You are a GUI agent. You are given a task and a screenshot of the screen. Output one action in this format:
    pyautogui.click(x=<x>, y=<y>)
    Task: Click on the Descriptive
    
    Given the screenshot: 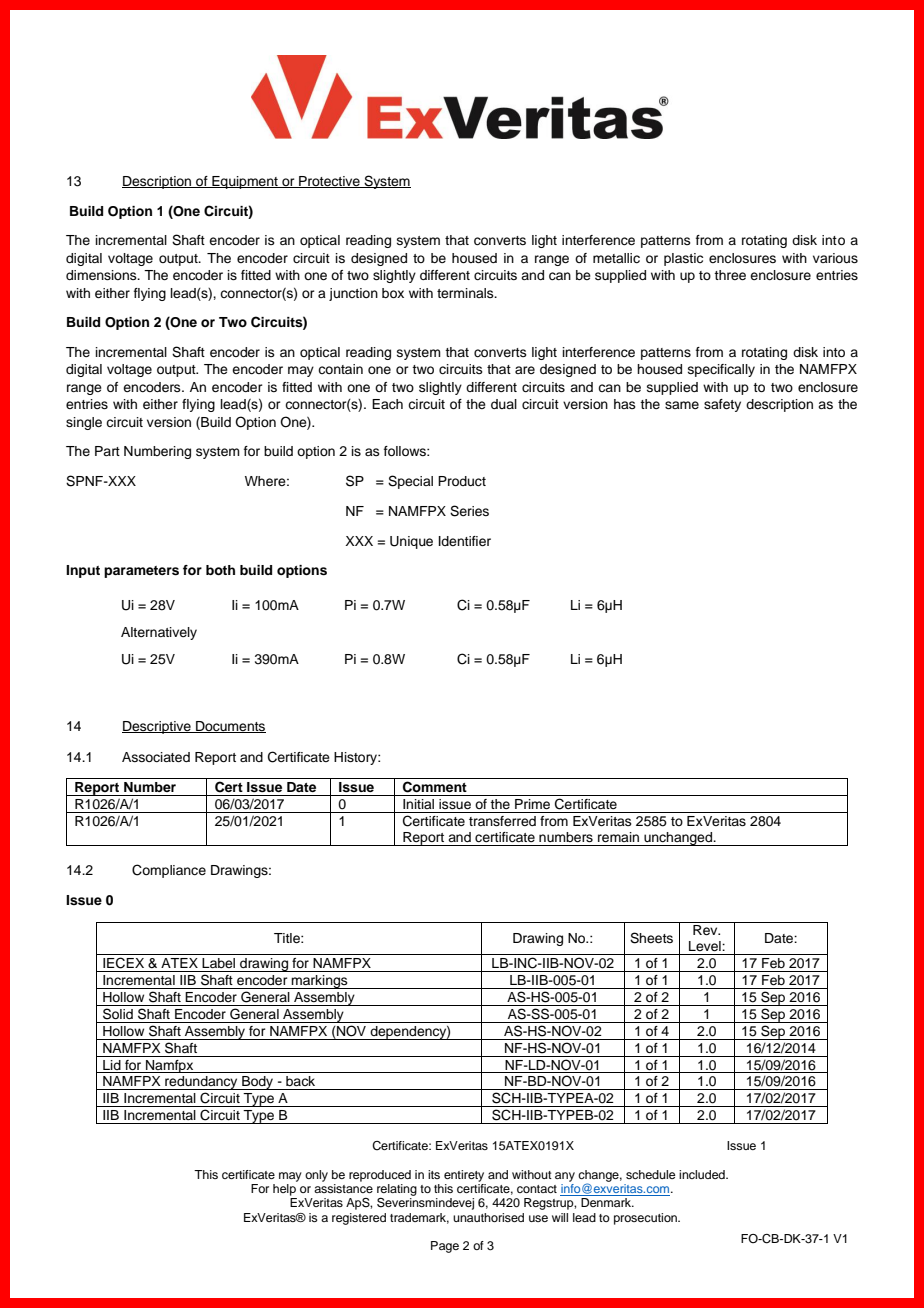 What is the action you would take?
    pyautogui.click(x=157, y=727)
